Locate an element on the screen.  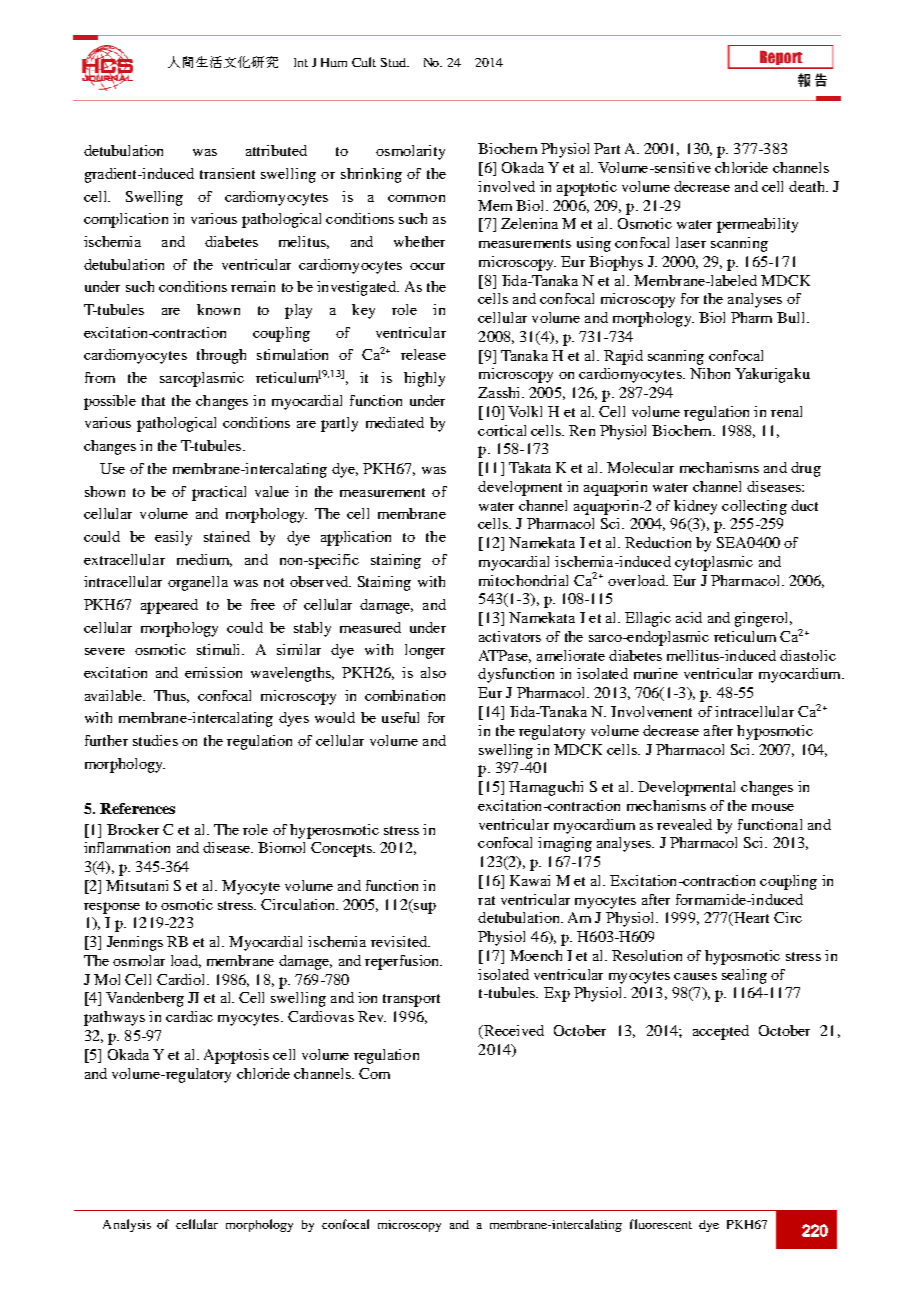
Analysis is located at coordinates (127, 1225).
